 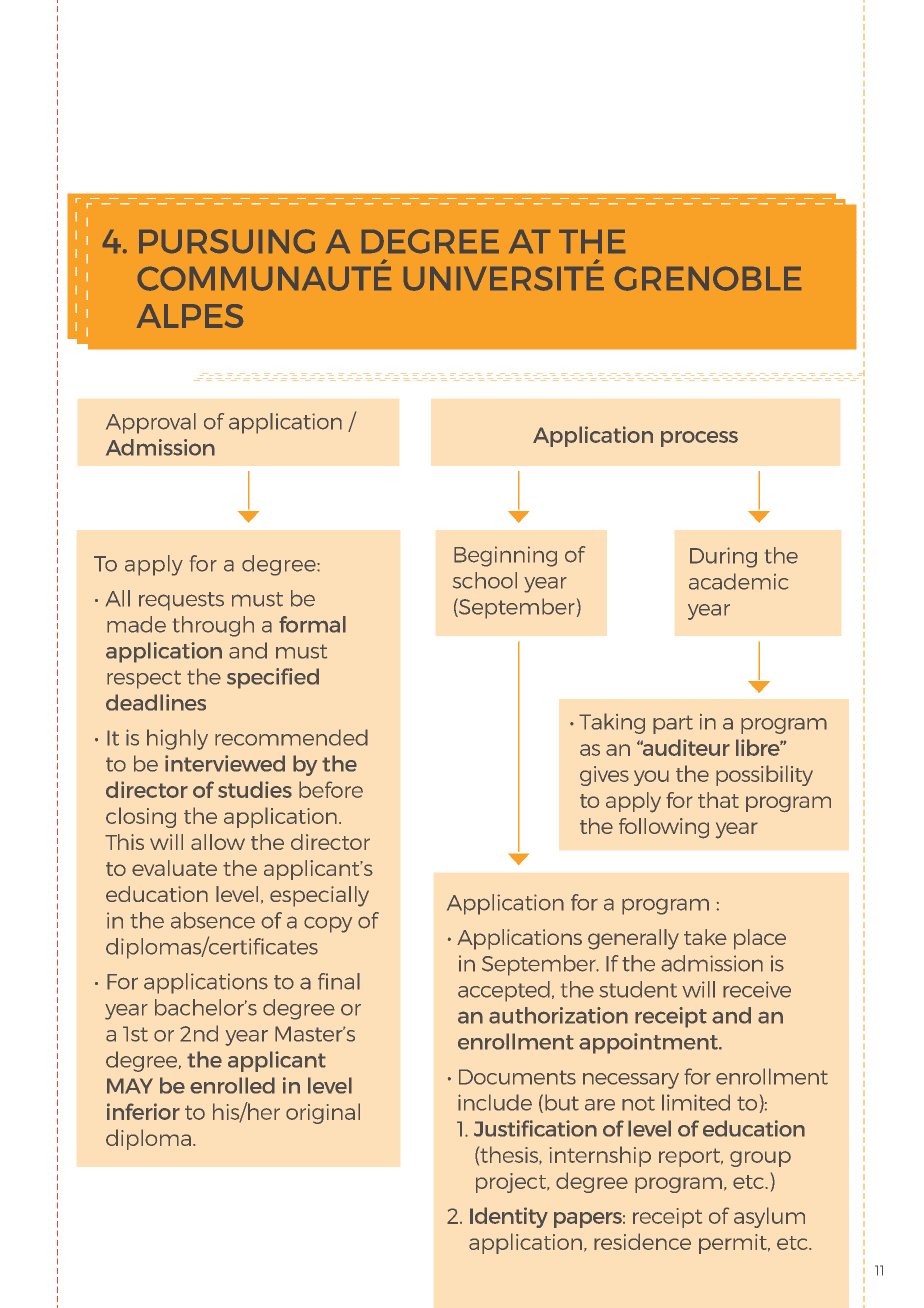 What do you see at coordinates (673, 724) in the page?
I see `part` at bounding box center [673, 724].
